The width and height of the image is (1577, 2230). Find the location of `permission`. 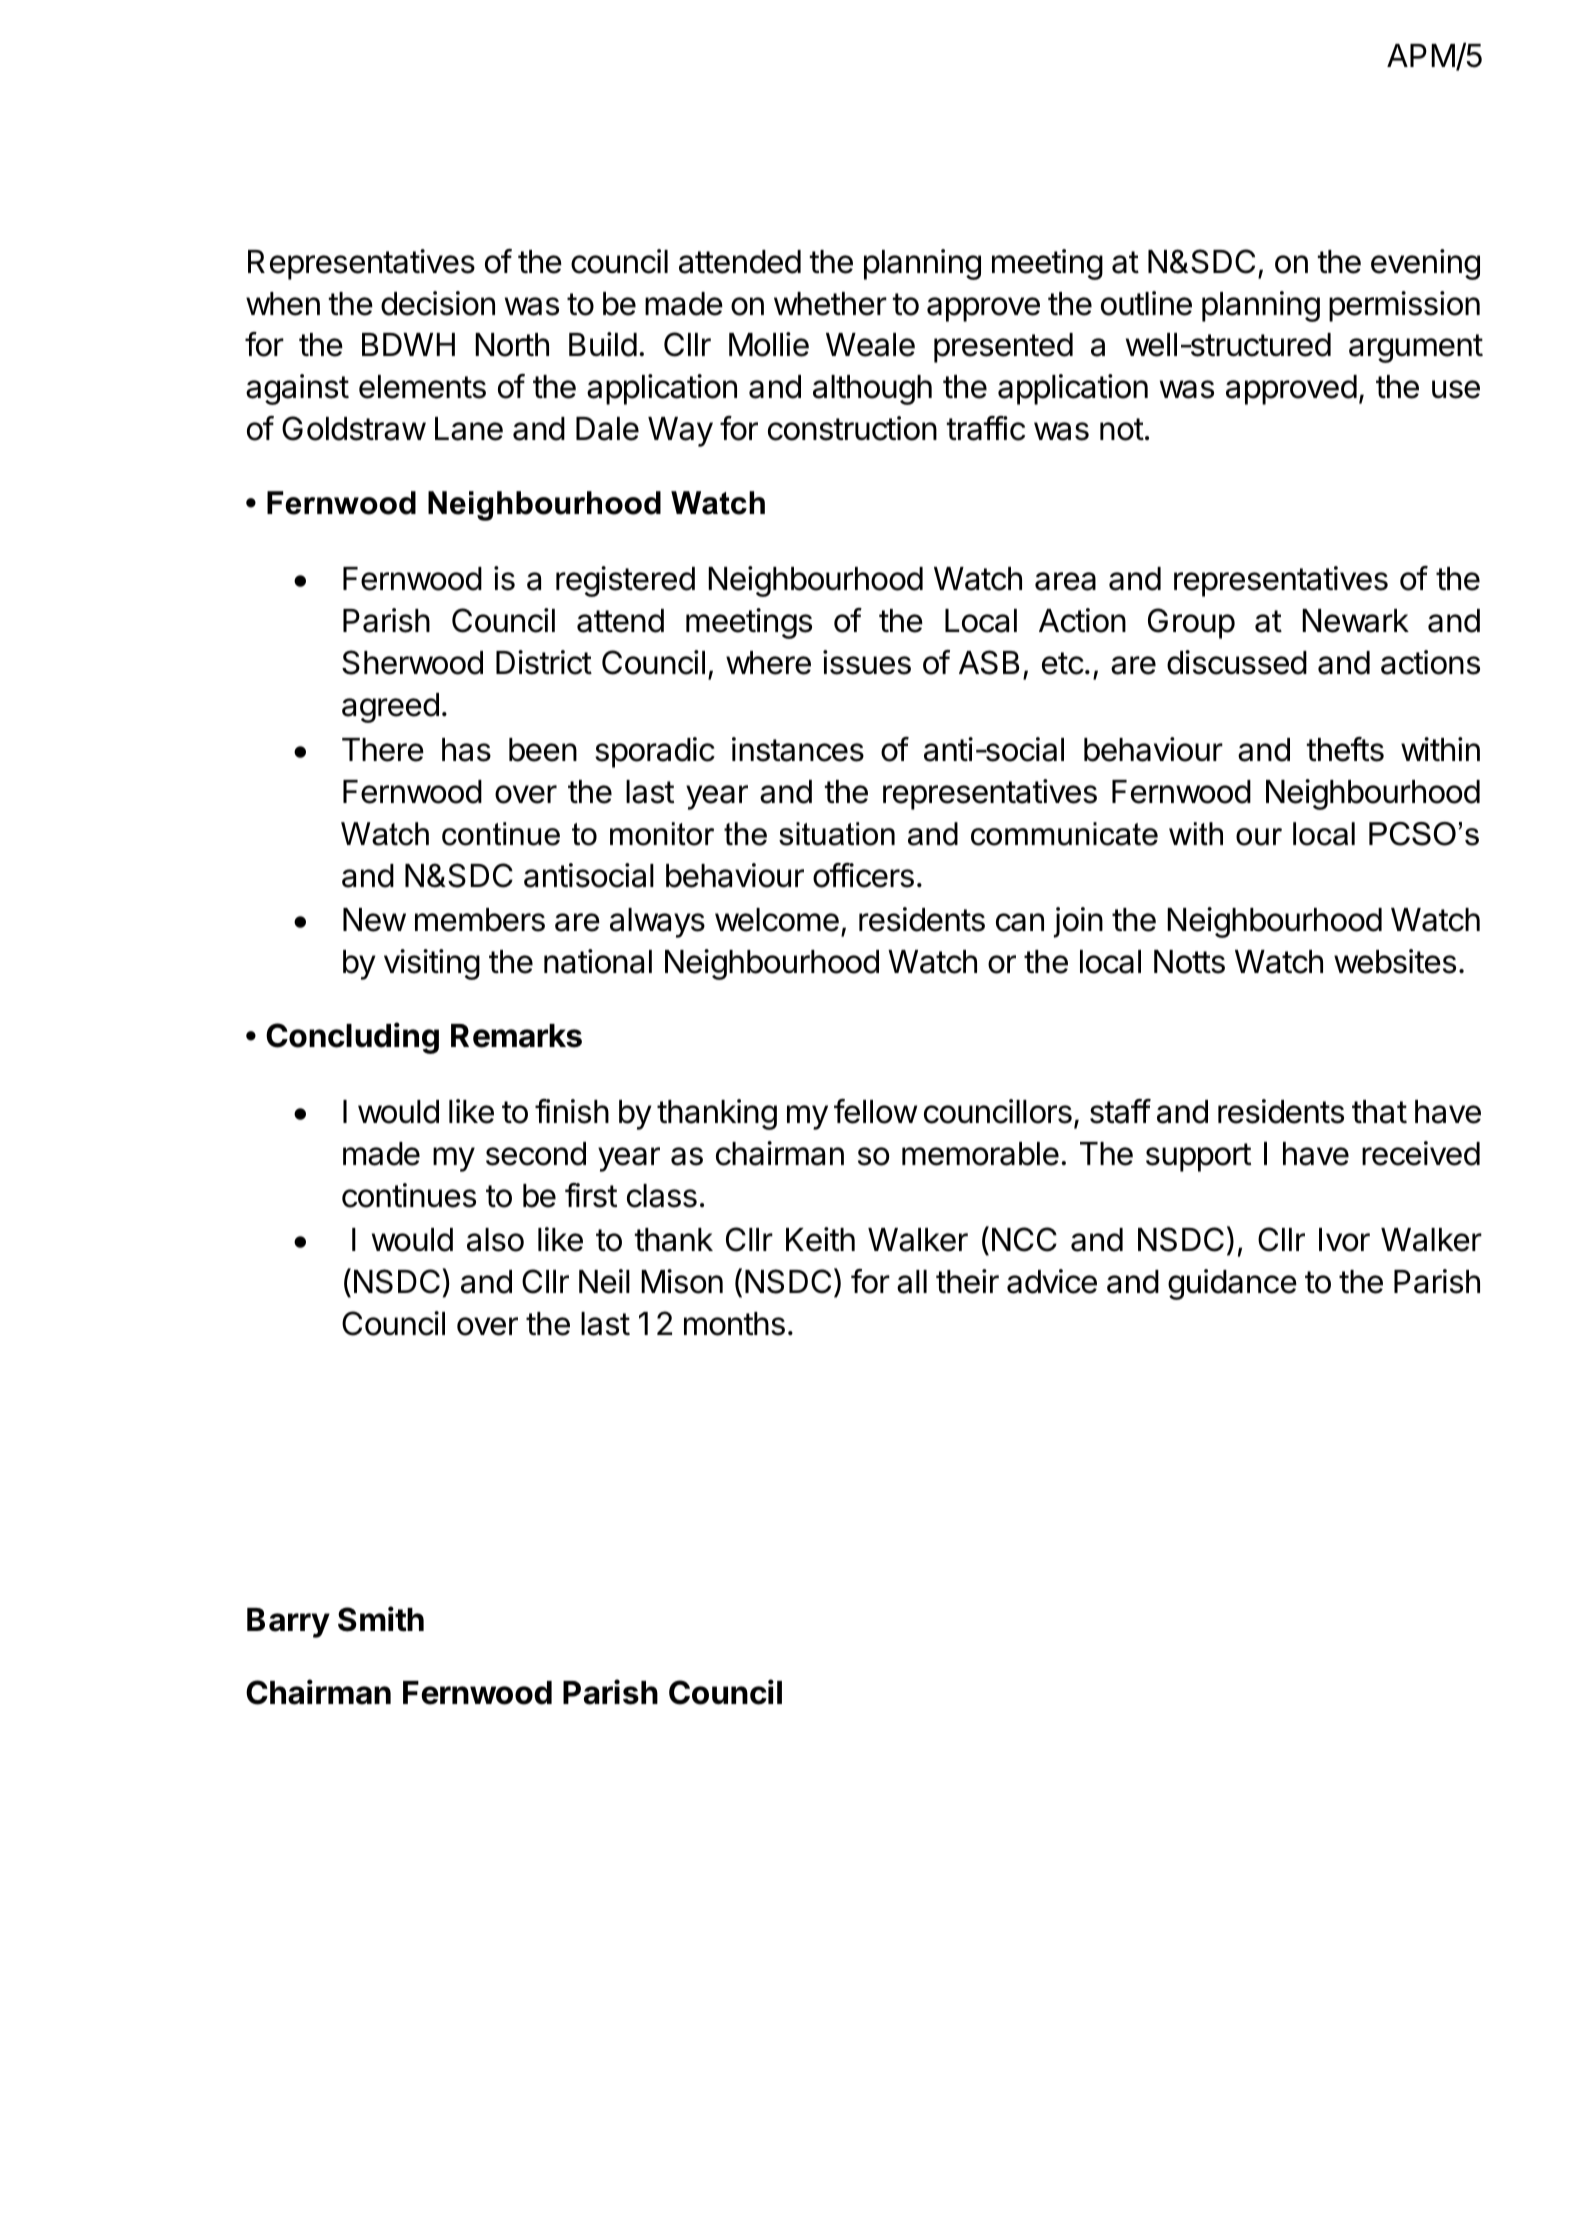

permission is located at coordinates (1404, 306).
